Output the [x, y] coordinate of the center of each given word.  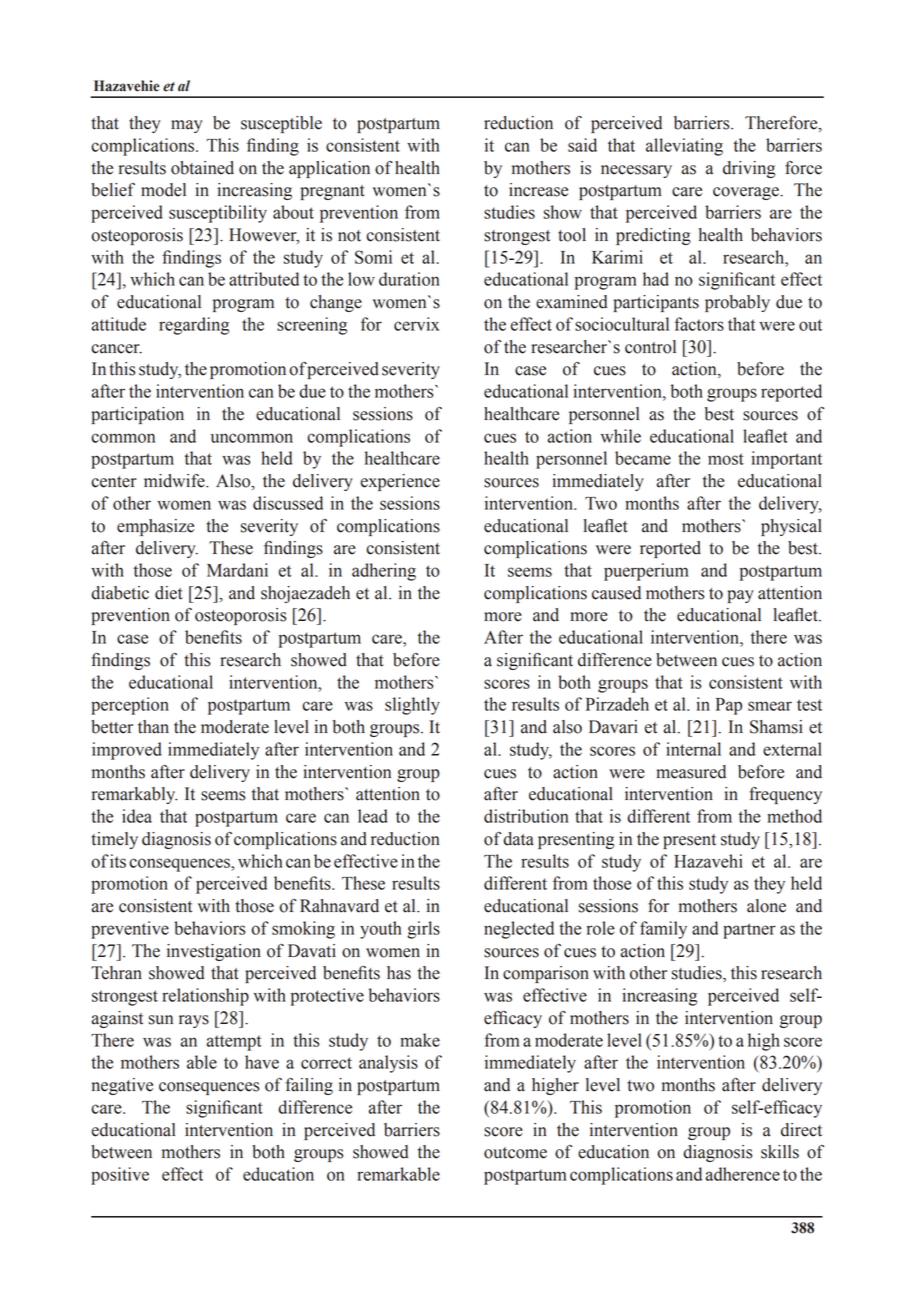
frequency [785, 795]
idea [137, 816]
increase [538, 190]
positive [120, 1176]
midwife [175, 481]
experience [400, 482]
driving [749, 169]
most [726, 459]
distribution [526, 816]
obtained [202, 168]
